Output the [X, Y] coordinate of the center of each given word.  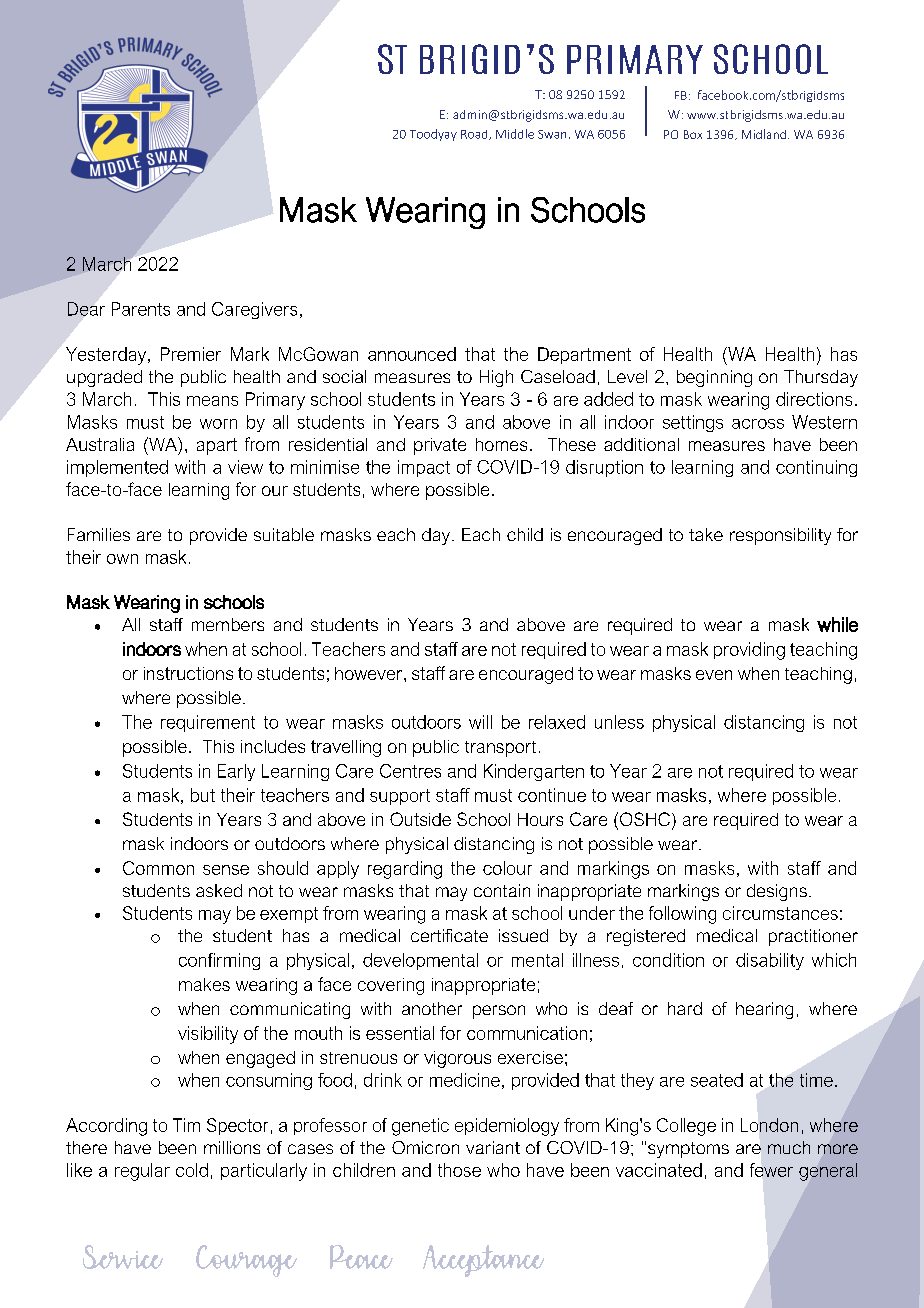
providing [749, 651]
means [212, 401]
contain [502, 890]
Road [475, 135]
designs [777, 892]
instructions [188, 673]
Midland [764, 134]
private [440, 446]
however [370, 673]
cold [192, 1170]
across [758, 424]
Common [158, 868]
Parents [141, 309]
